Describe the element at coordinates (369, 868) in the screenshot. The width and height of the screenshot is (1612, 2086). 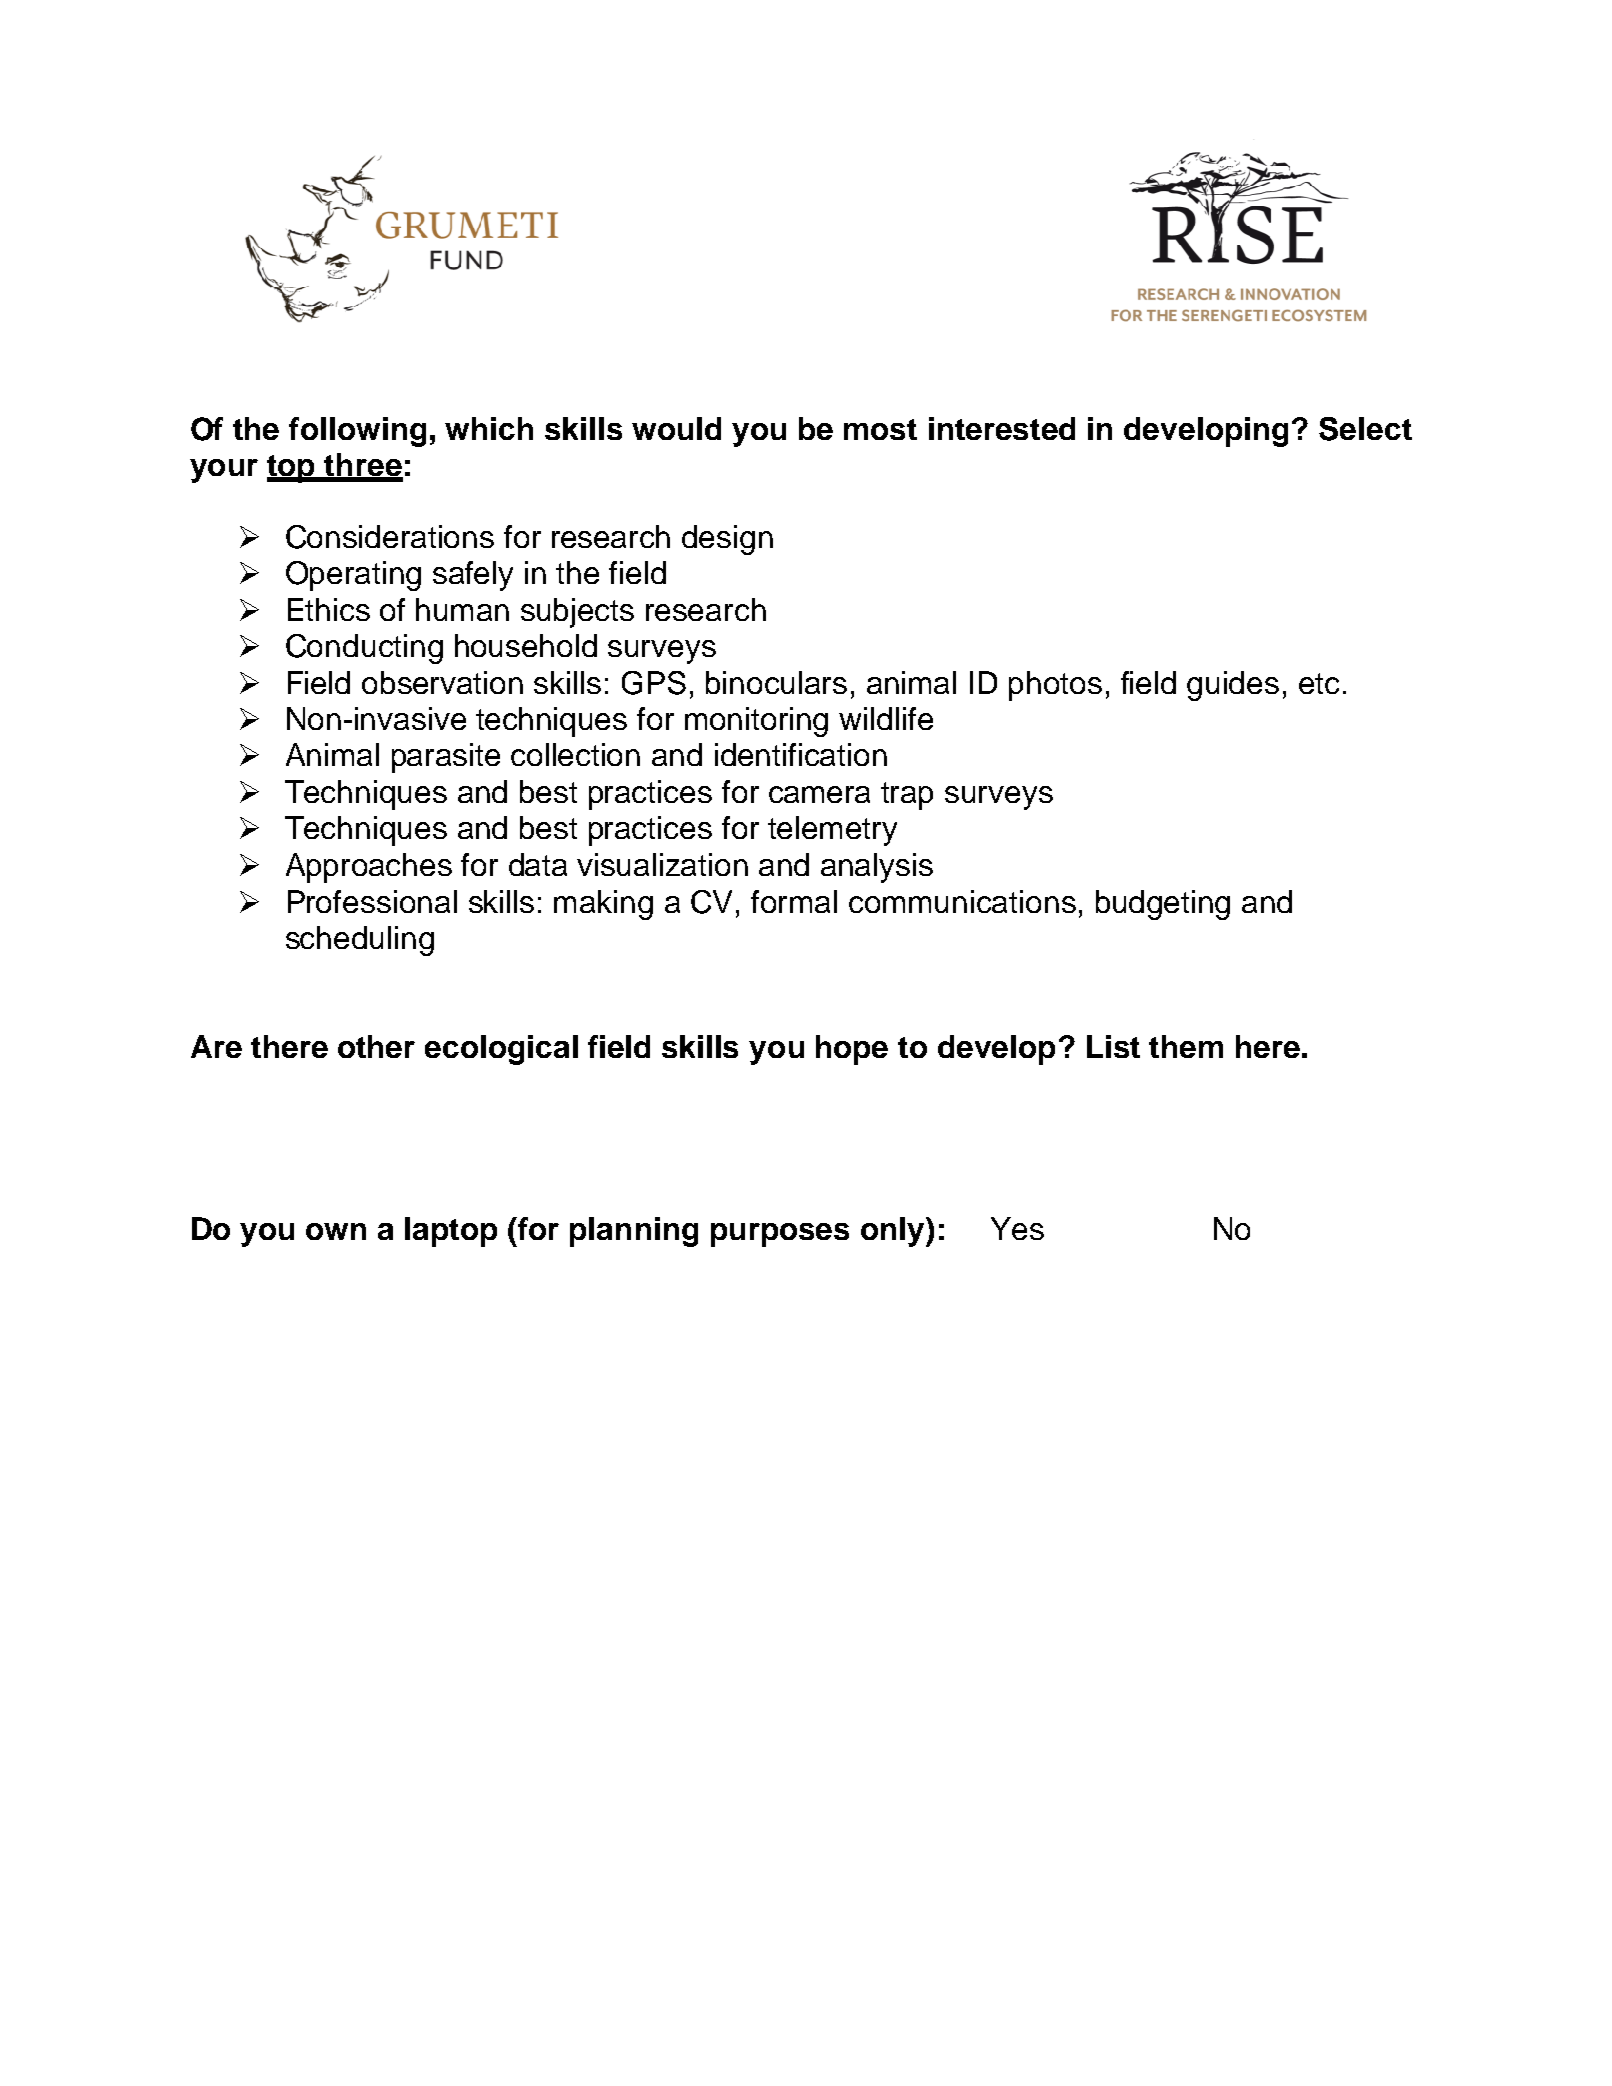
I see `Approaches` at that location.
